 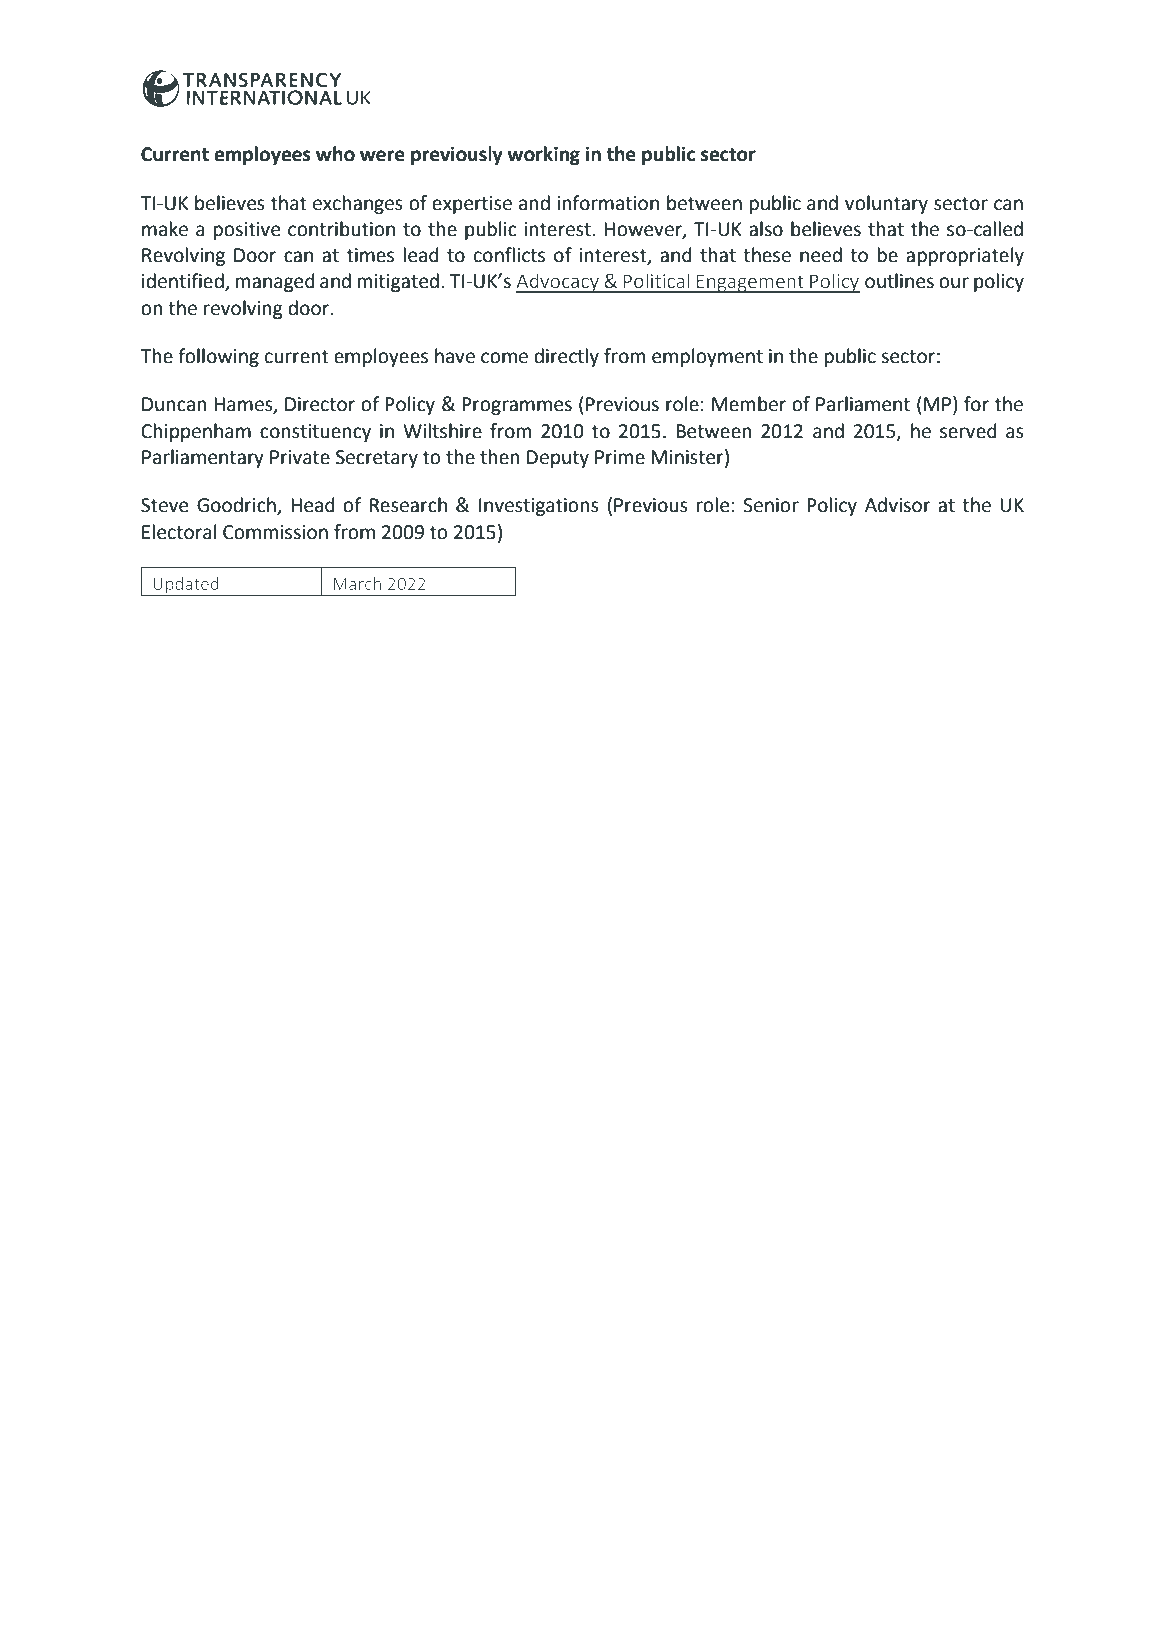 What do you see at coordinates (886, 204) in the screenshot?
I see `voluntary` at bounding box center [886, 204].
